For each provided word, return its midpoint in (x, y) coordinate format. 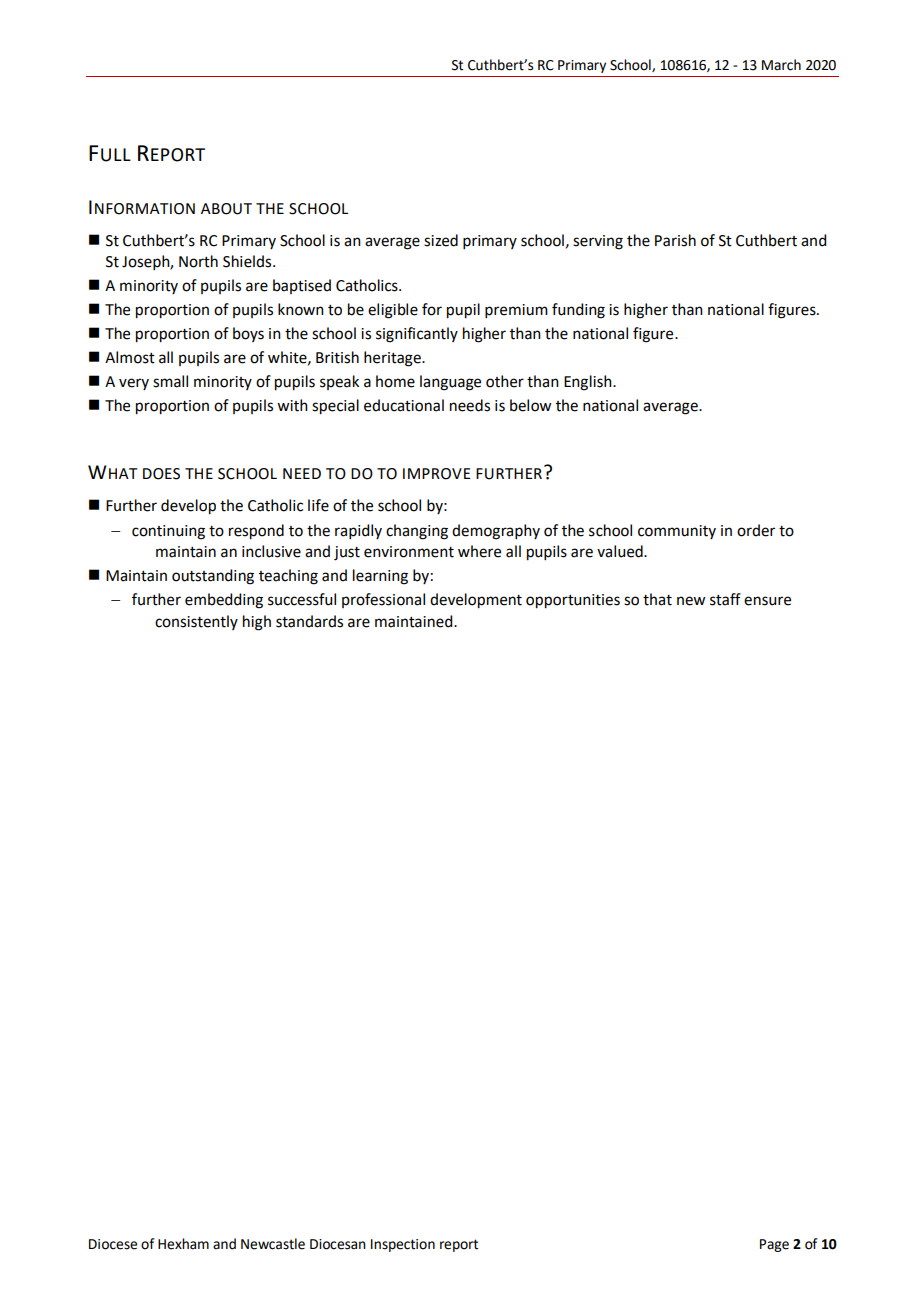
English (589, 383)
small (170, 381)
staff (725, 599)
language (450, 383)
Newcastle (273, 1244)
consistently (196, 622)
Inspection (403, 1245)
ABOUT (226, 209)
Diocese (113, 1244)
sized (441, 240)
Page (774, 1245)
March (781, 65)
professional (383, 600)
